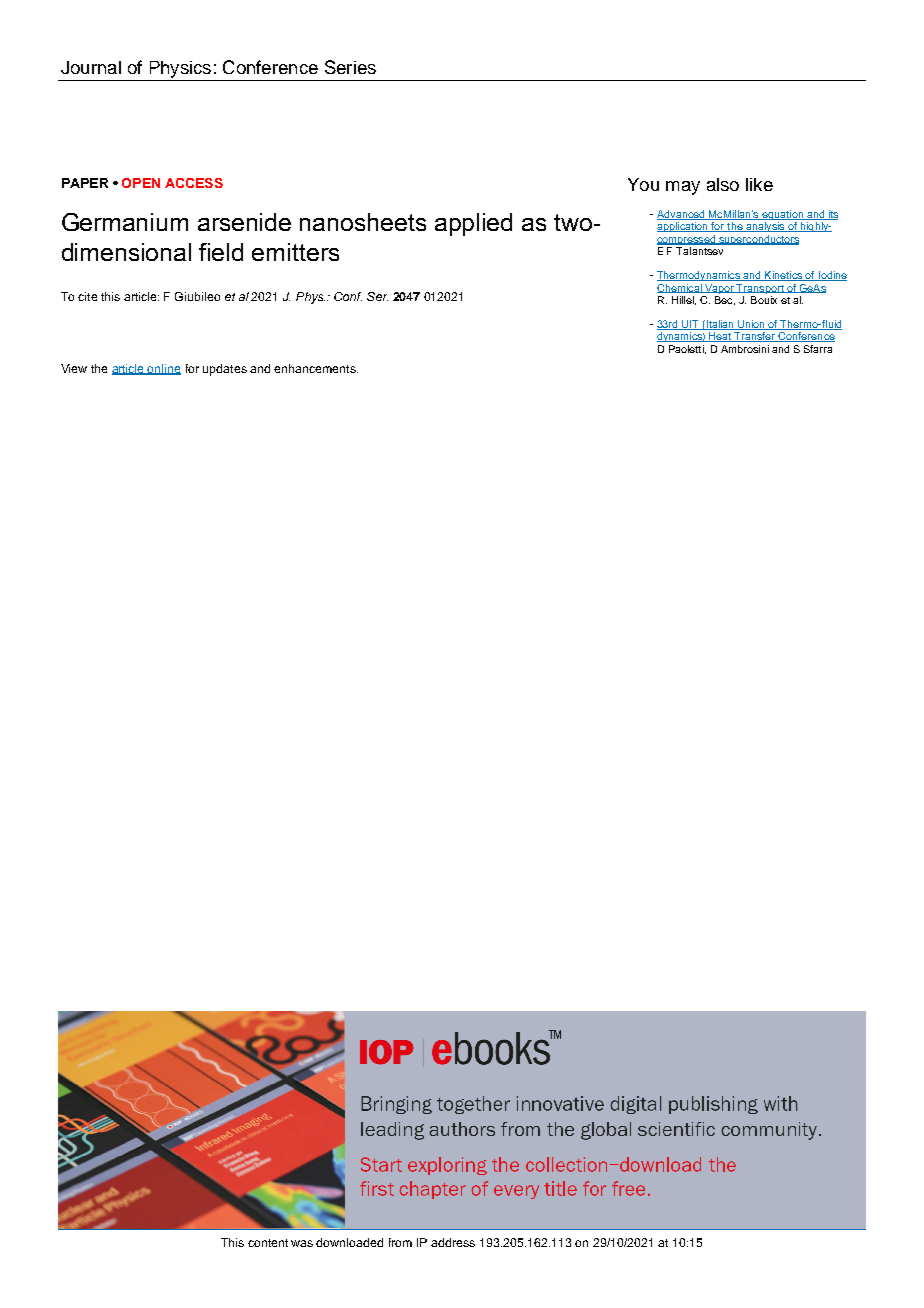  What do you see at coordinates (302, 1243) in the page?
I see `was` at bounding box center [302, 1243].
